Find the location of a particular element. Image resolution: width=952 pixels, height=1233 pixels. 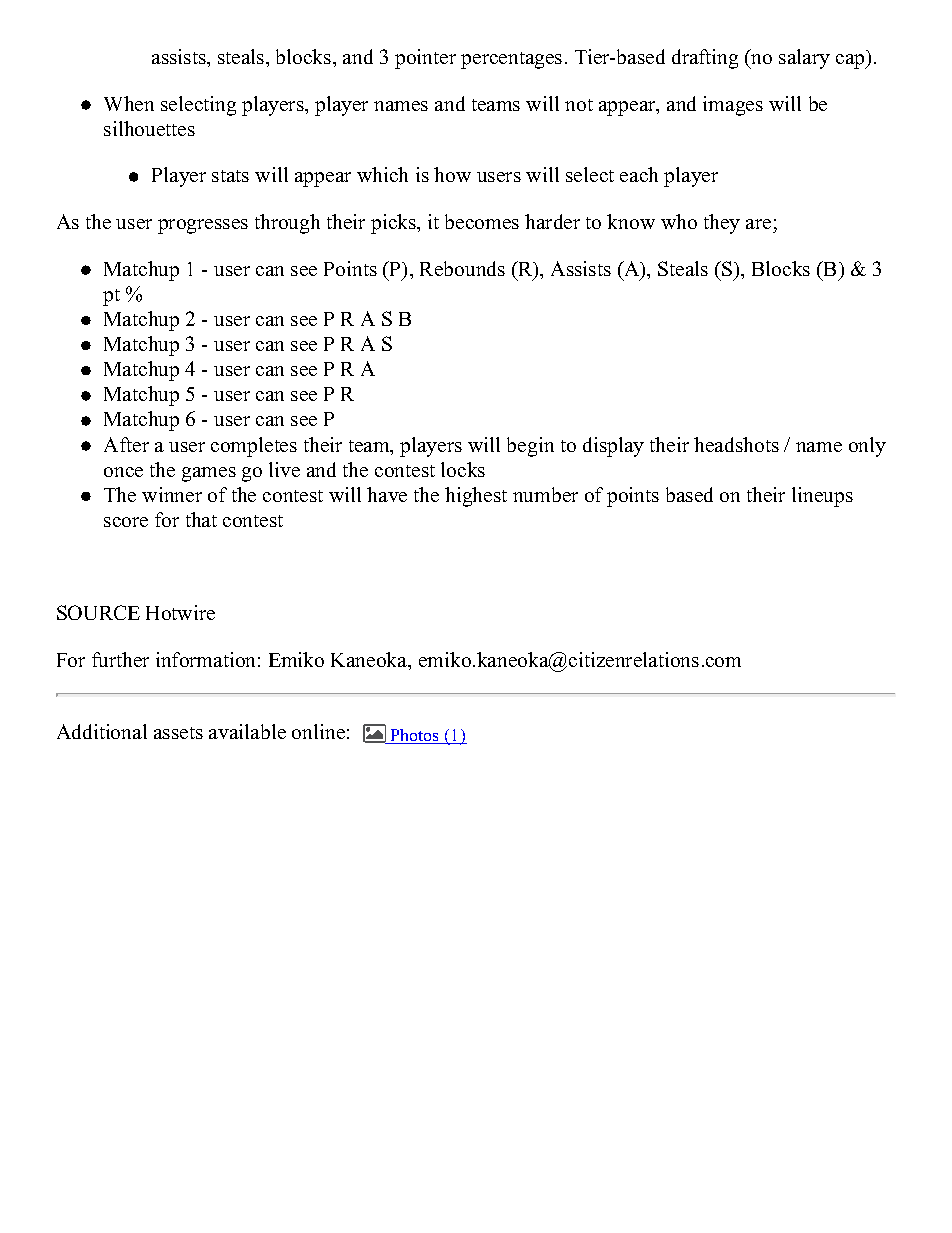

After is located at coordinates (126, 444).
